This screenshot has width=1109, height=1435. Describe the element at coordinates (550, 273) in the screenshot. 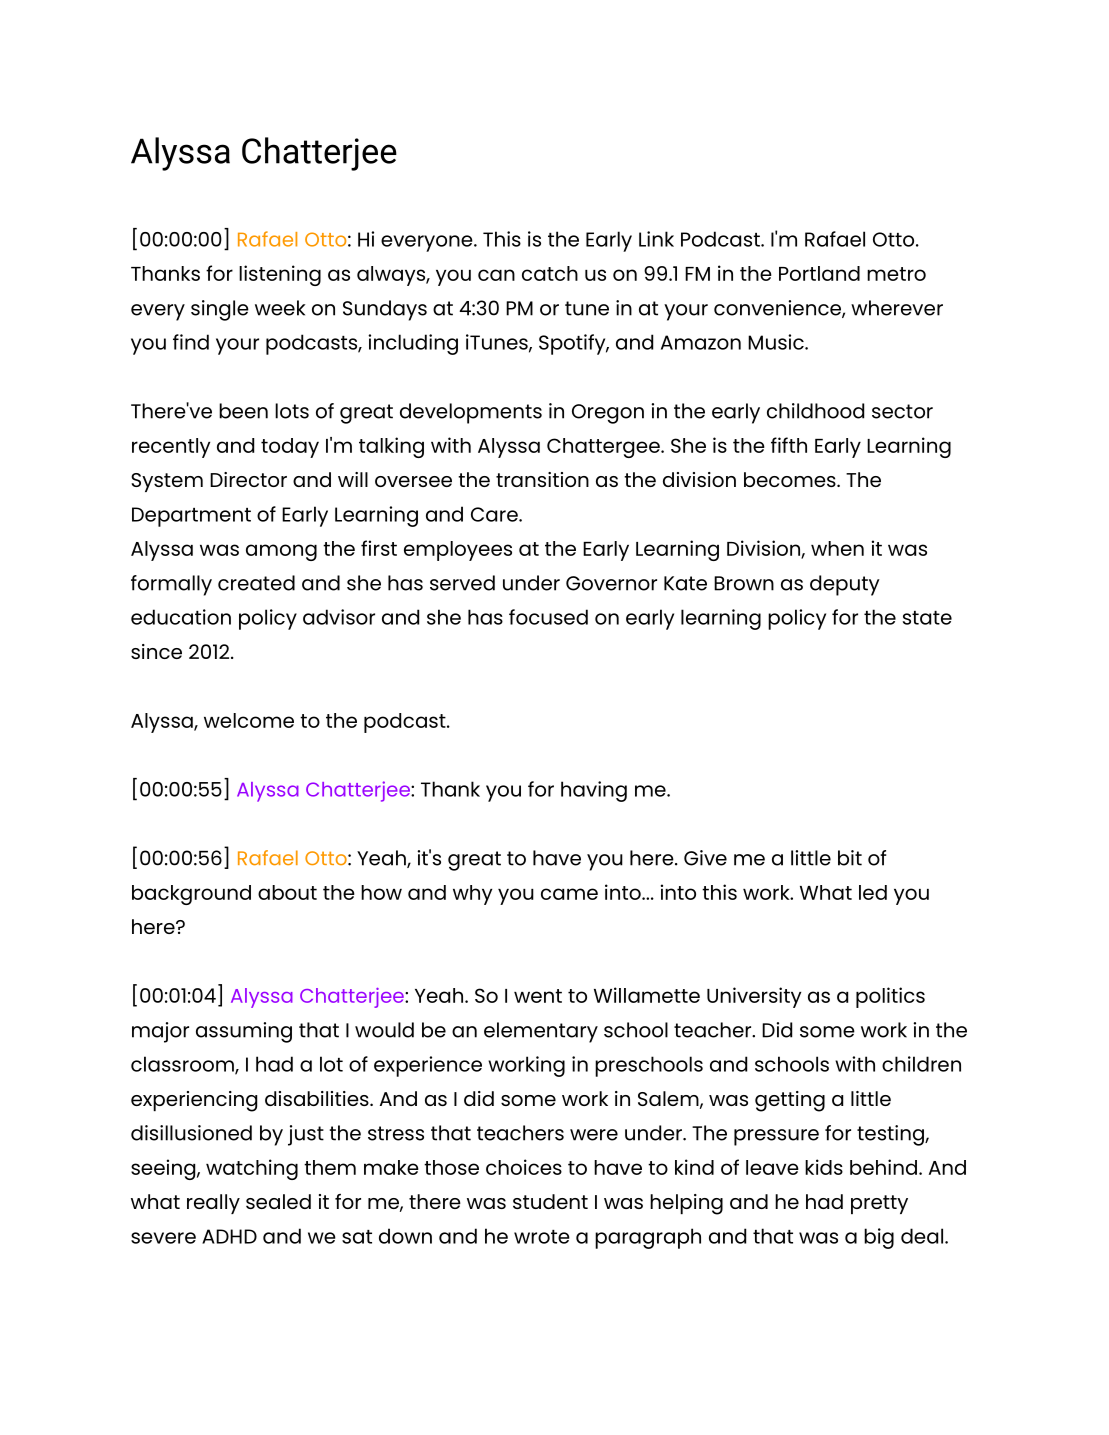

I see `catch` at that location.
